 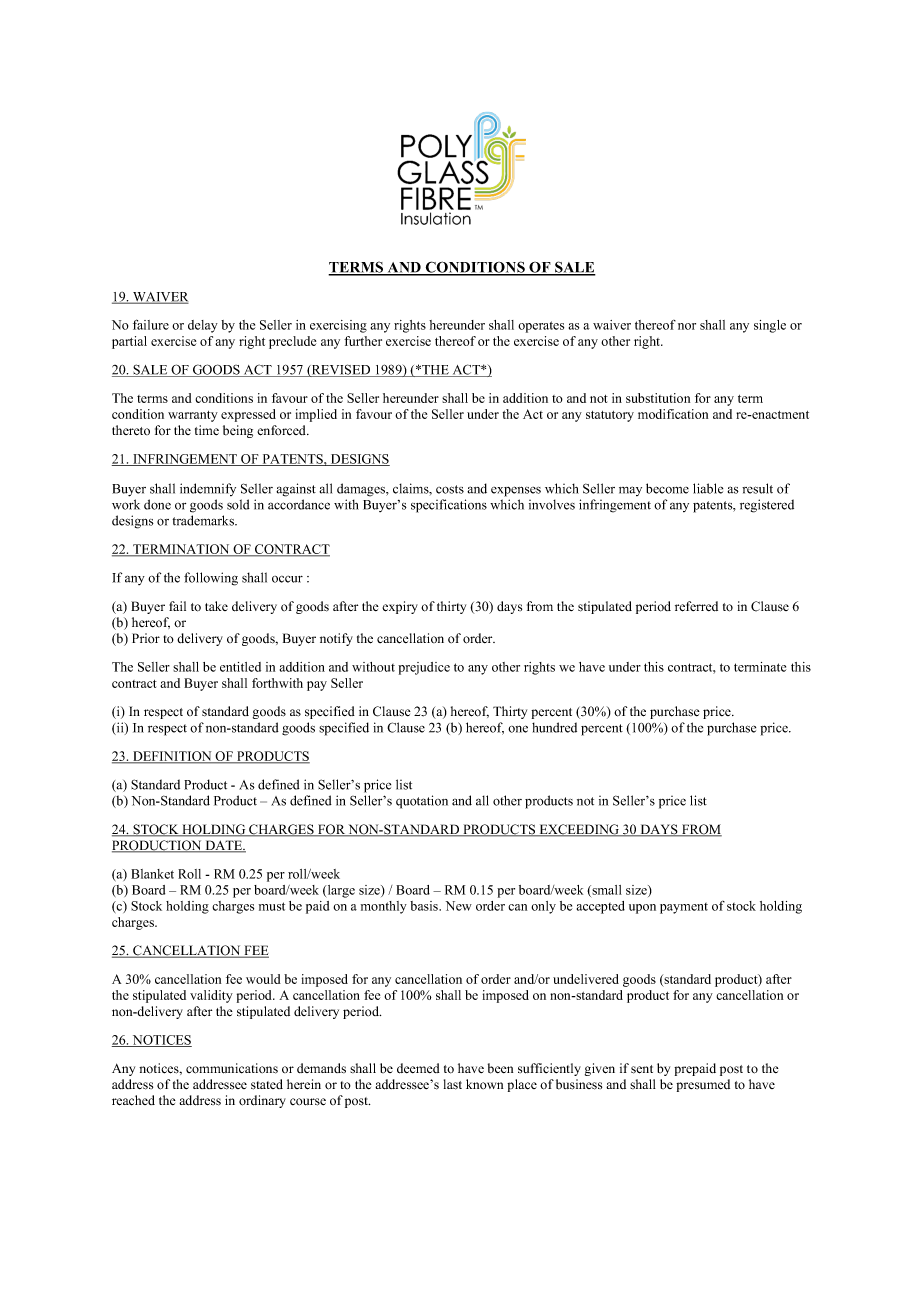 What do you see at coordinates (363, 341) in the document?
I see `further` at bounding box center [363, 341].
